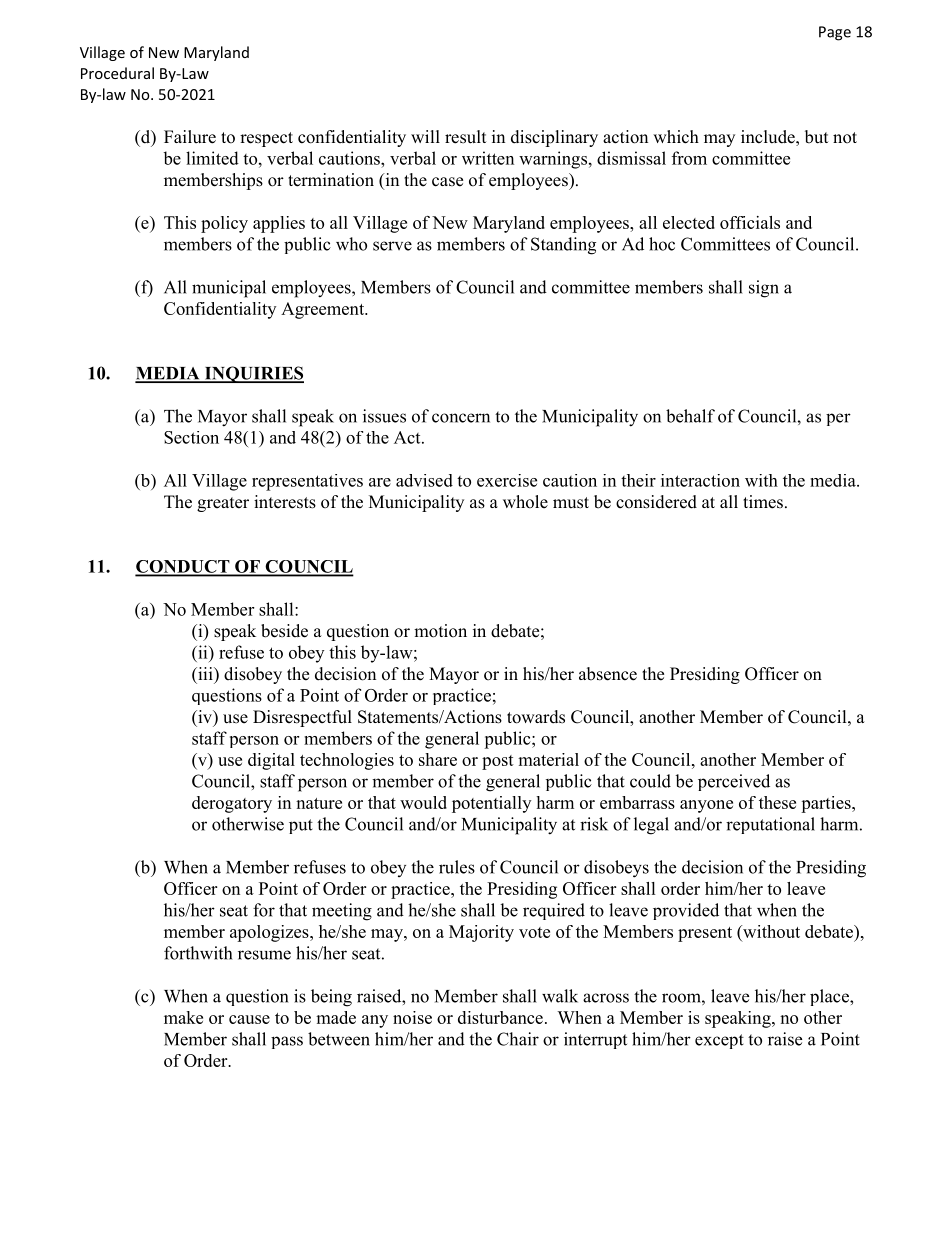 The image size is (952, 1233). I want to click on make, so click(183, 1017).
